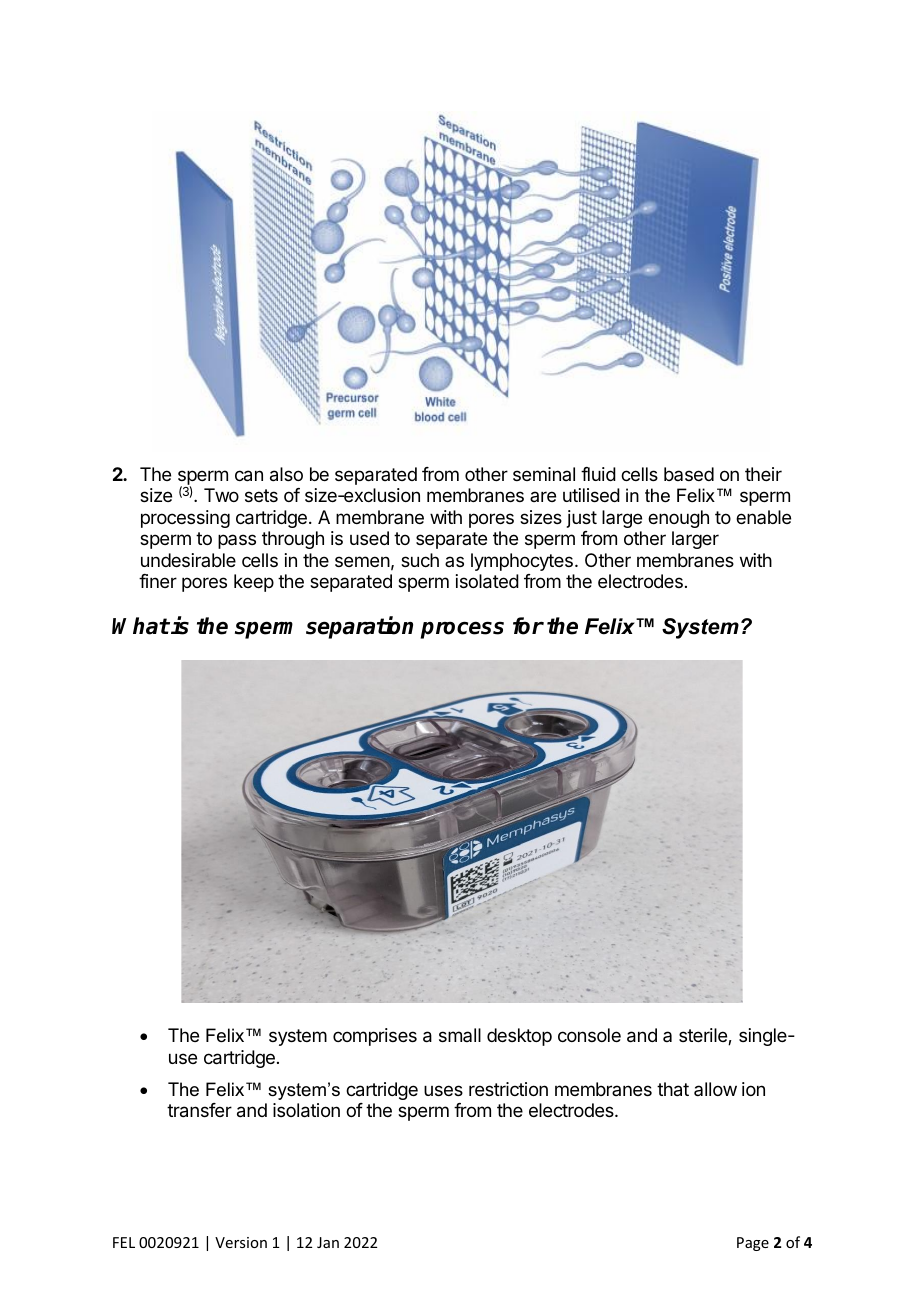 The height and width of the screenshot is (1308, 924). Describe the element at coordinates (528, 626) in the screenshot. I see `for` at that location.
